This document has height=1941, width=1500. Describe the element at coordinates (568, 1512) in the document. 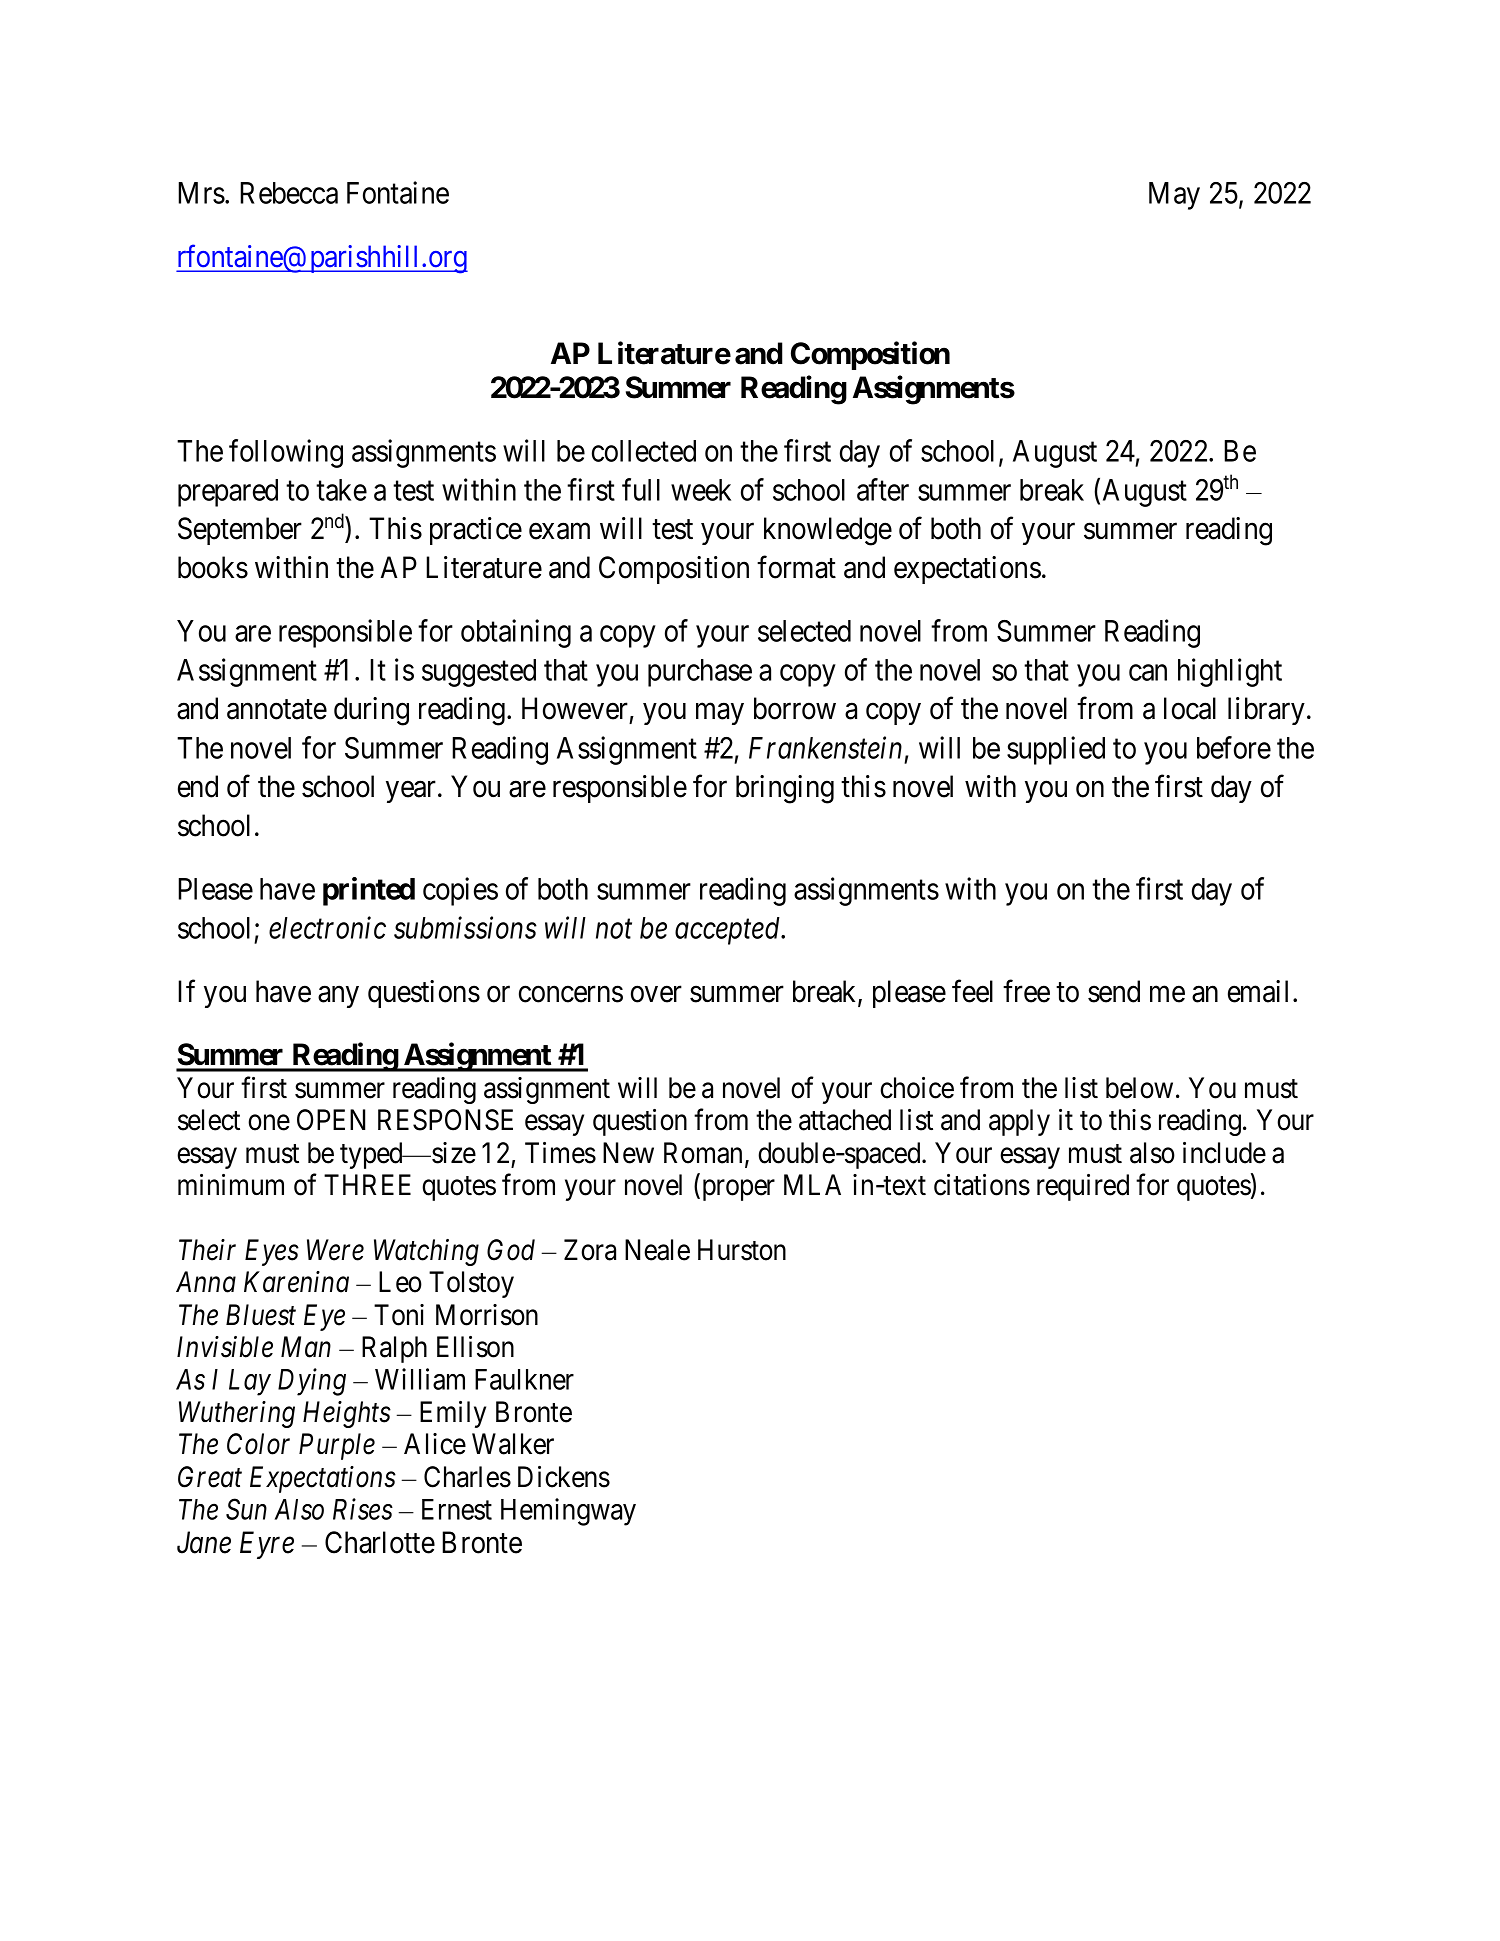

I see `Hemingway` at that location.
